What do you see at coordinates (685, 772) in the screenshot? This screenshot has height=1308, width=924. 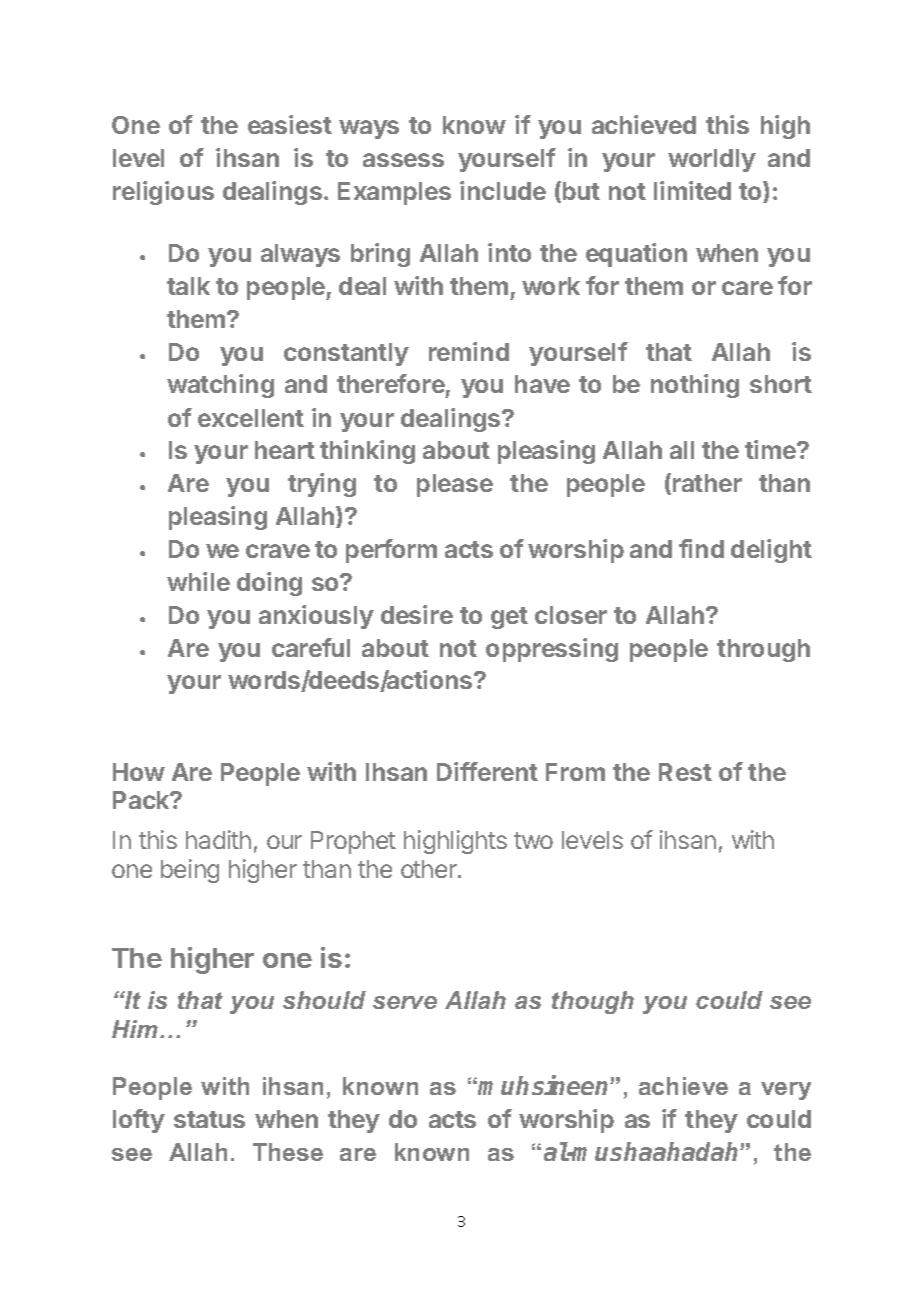 I see `Rest` at bounding box center [685, 772].
